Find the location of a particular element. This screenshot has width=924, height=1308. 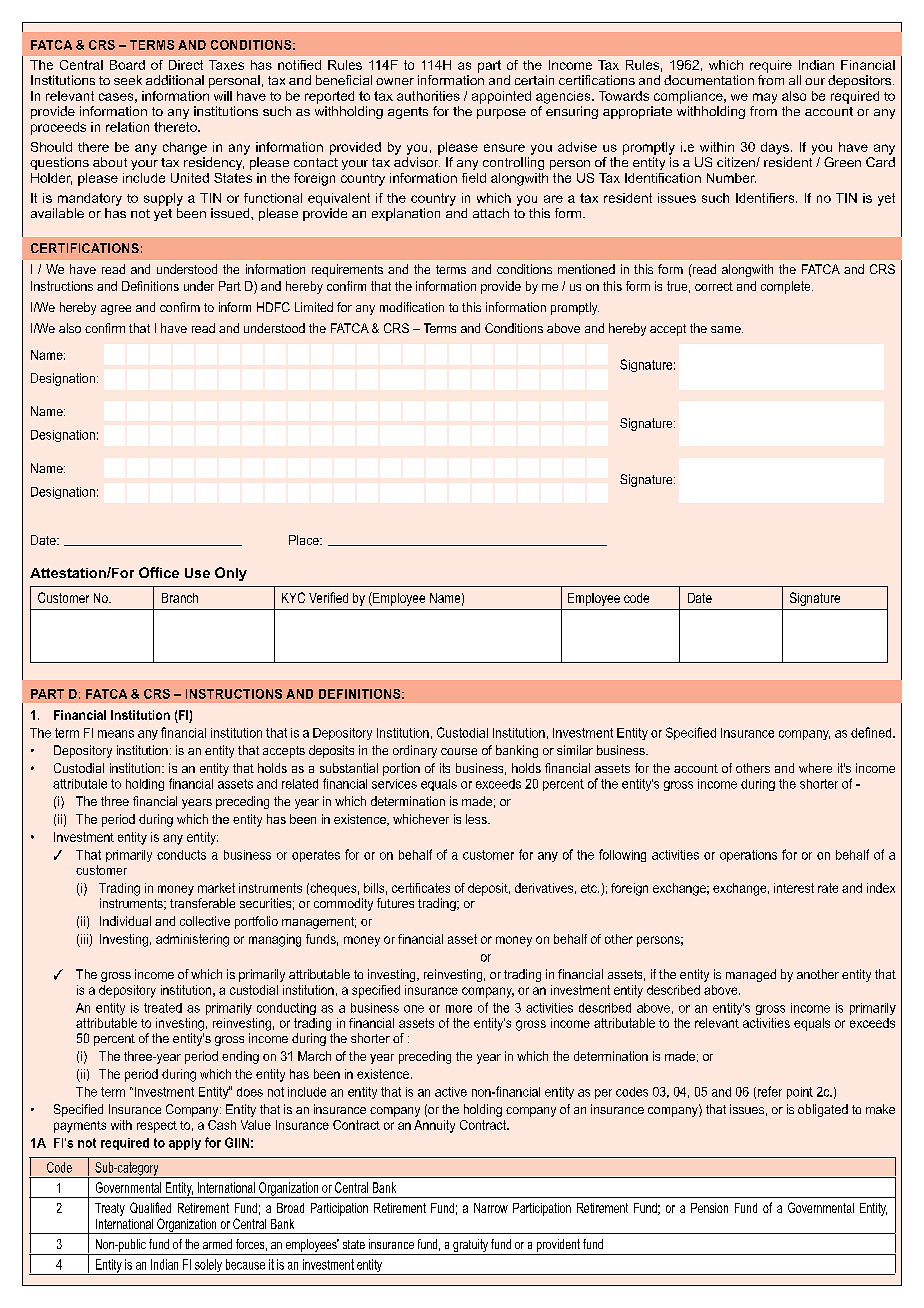

managed is located at coordinates (751, 975).
